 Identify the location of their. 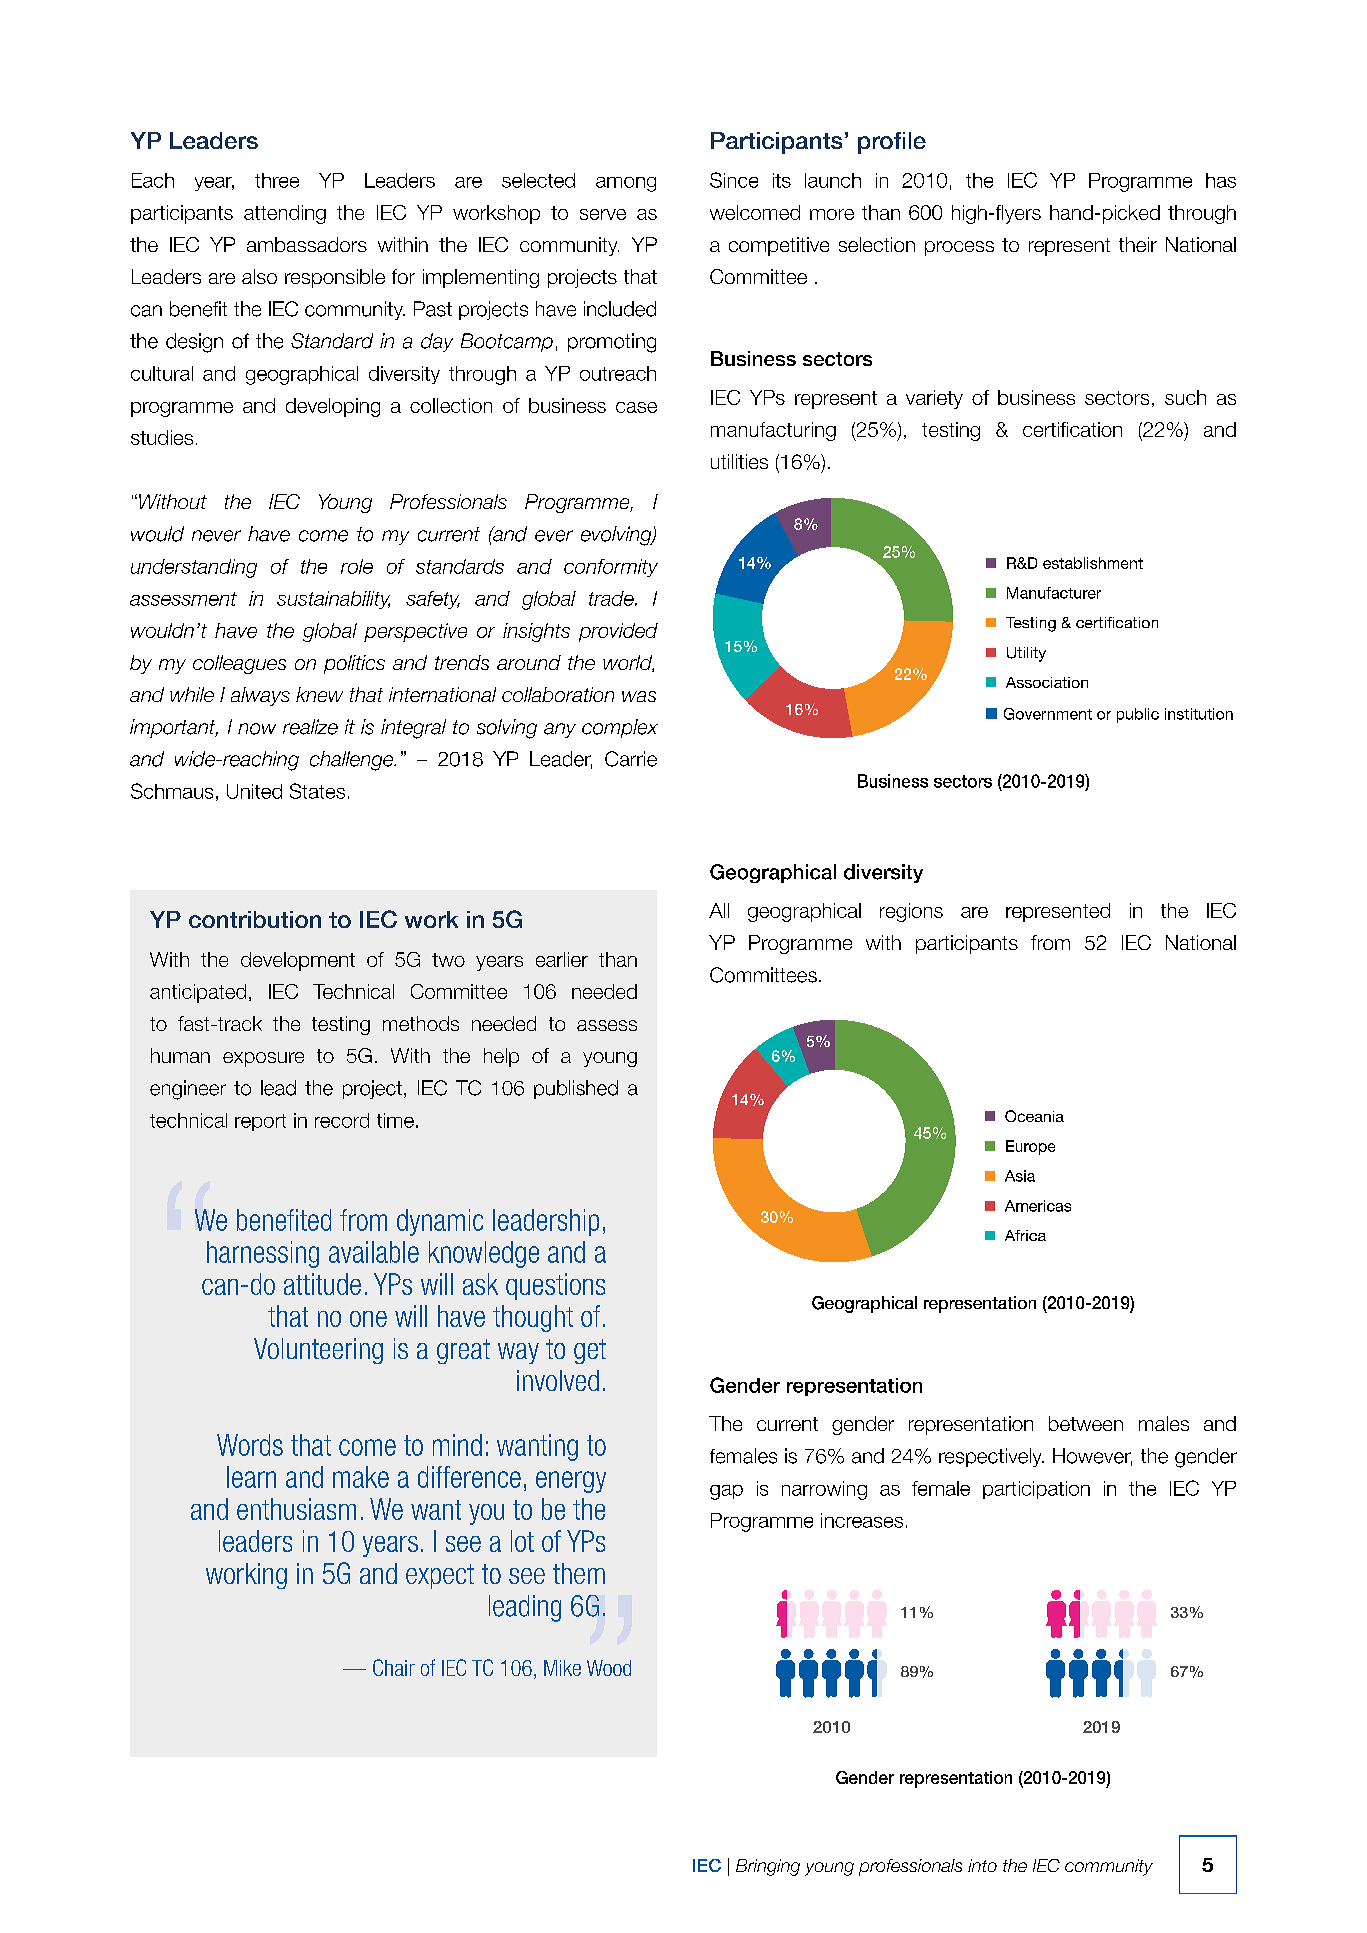
(1138, 244).
